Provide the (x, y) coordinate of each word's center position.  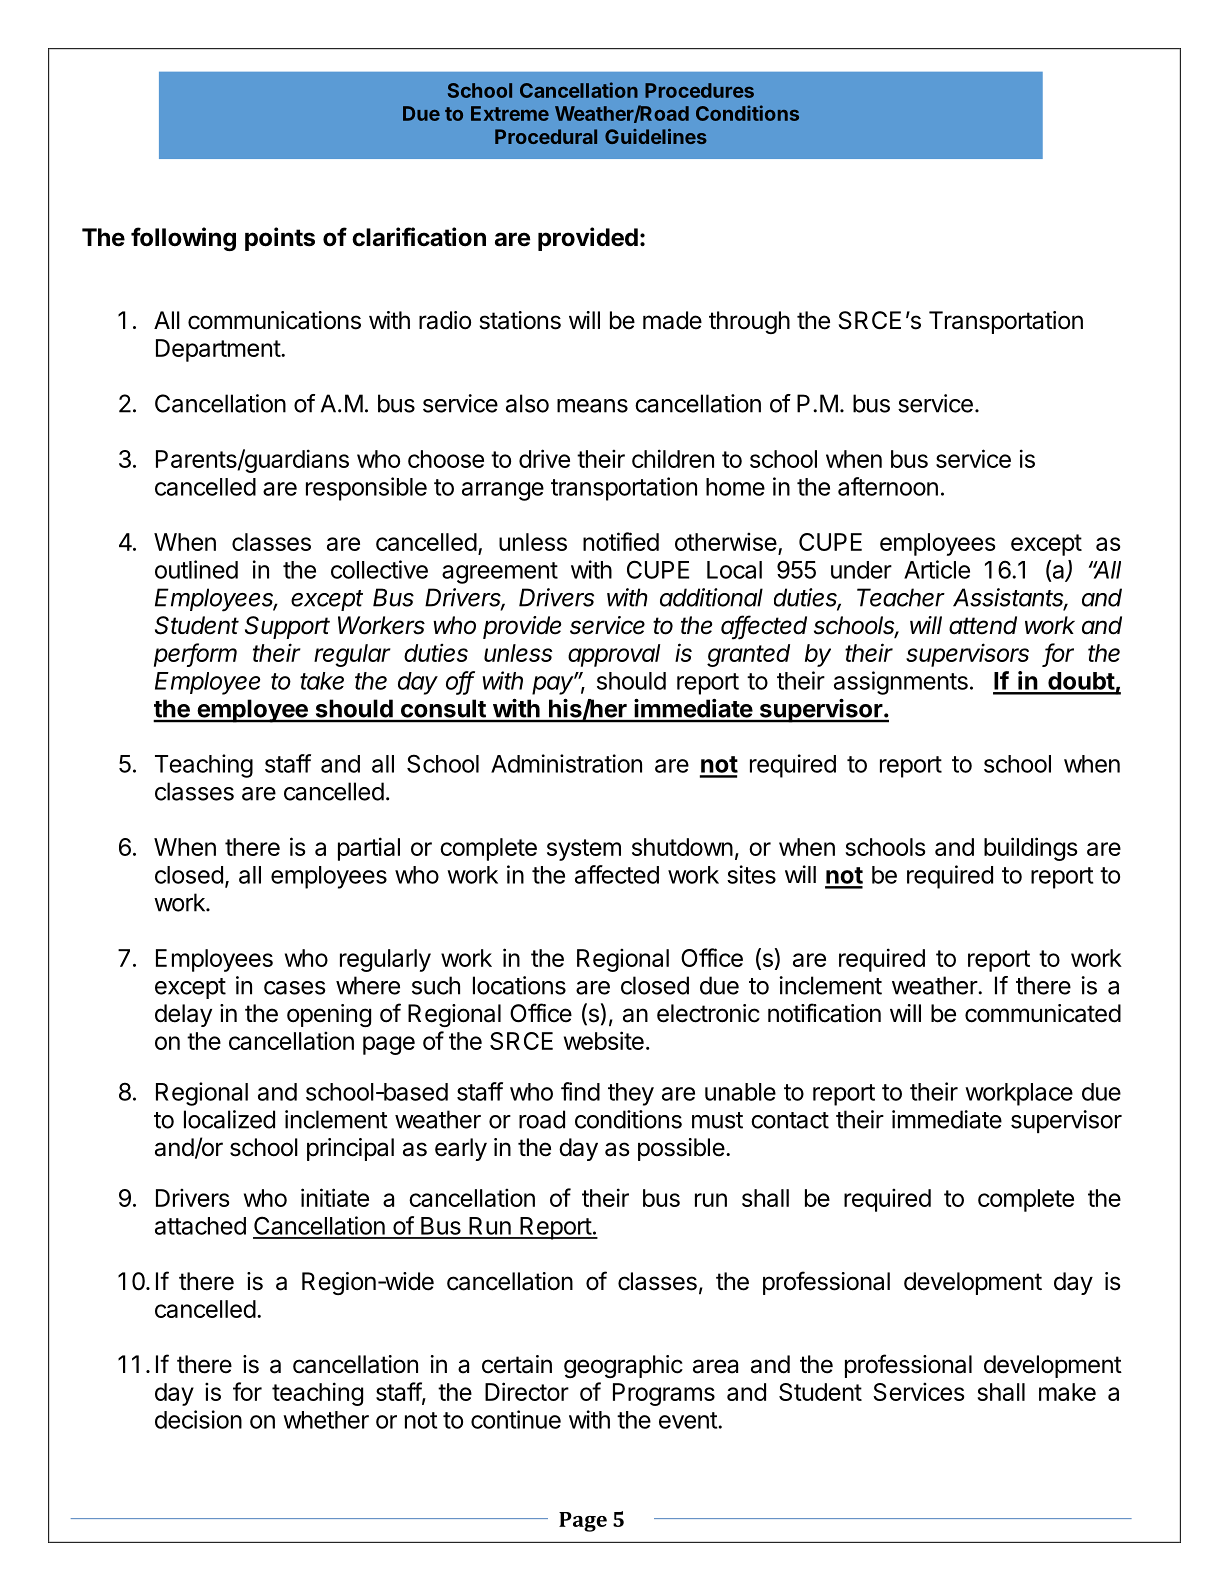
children (673, 458)
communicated (1043, 1013)
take (322, 681)
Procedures (699, 90)
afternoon (888, 486)
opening (329, 1015)
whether (326, 1420)
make (1067, 1392)
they (631, 1094)
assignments (901, 683)
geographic (623, 1366)
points (280, 239)
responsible (366, 489)
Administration (566, 763)
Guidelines (656, 136)
